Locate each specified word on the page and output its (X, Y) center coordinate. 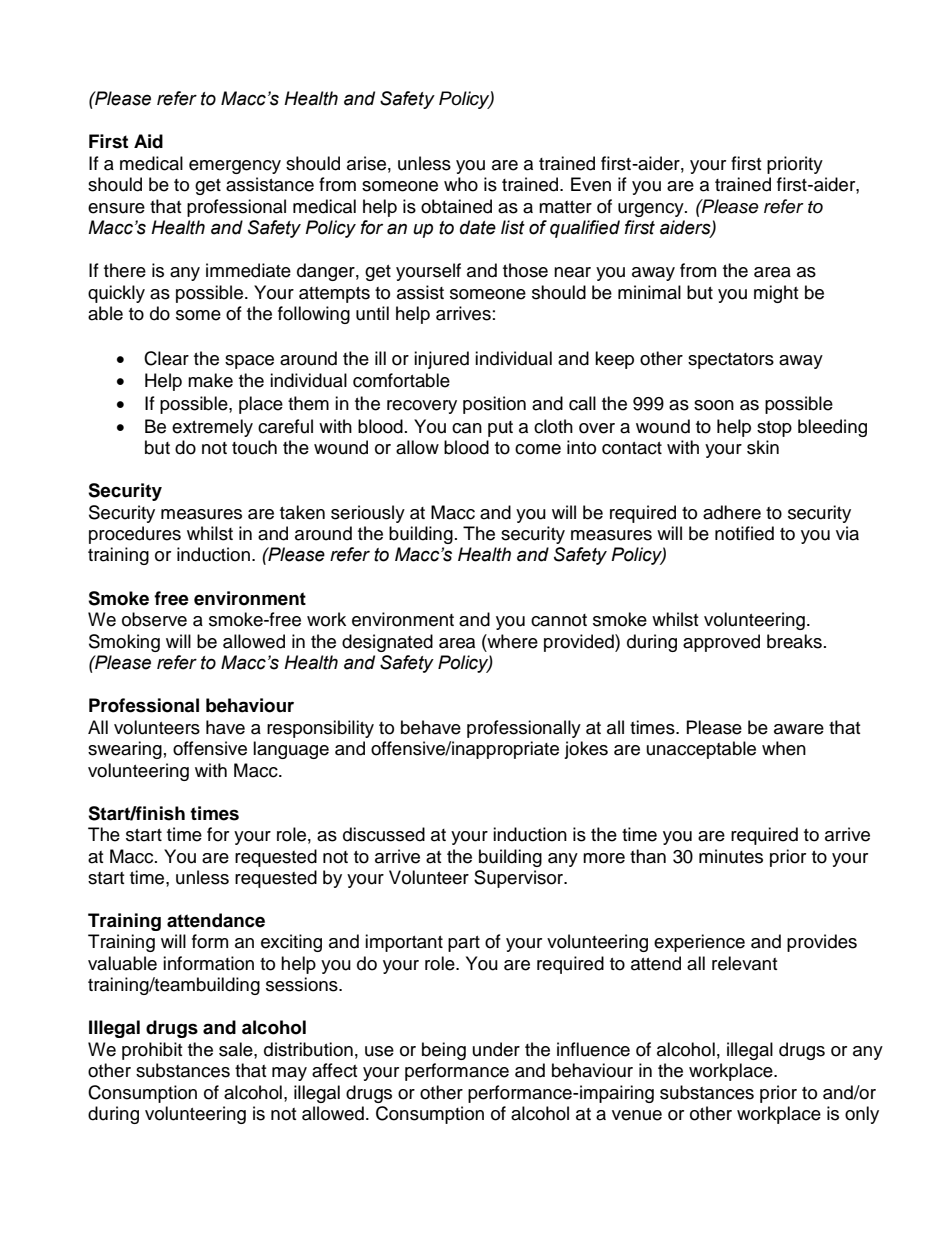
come (538, 449)
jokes (586, 750)
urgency (652, 210)
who (461, 184)
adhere (732, 512)
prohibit (152, 1051)
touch (254, 447)
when (784, 748)
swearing (125, 750)
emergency (235, 167)
